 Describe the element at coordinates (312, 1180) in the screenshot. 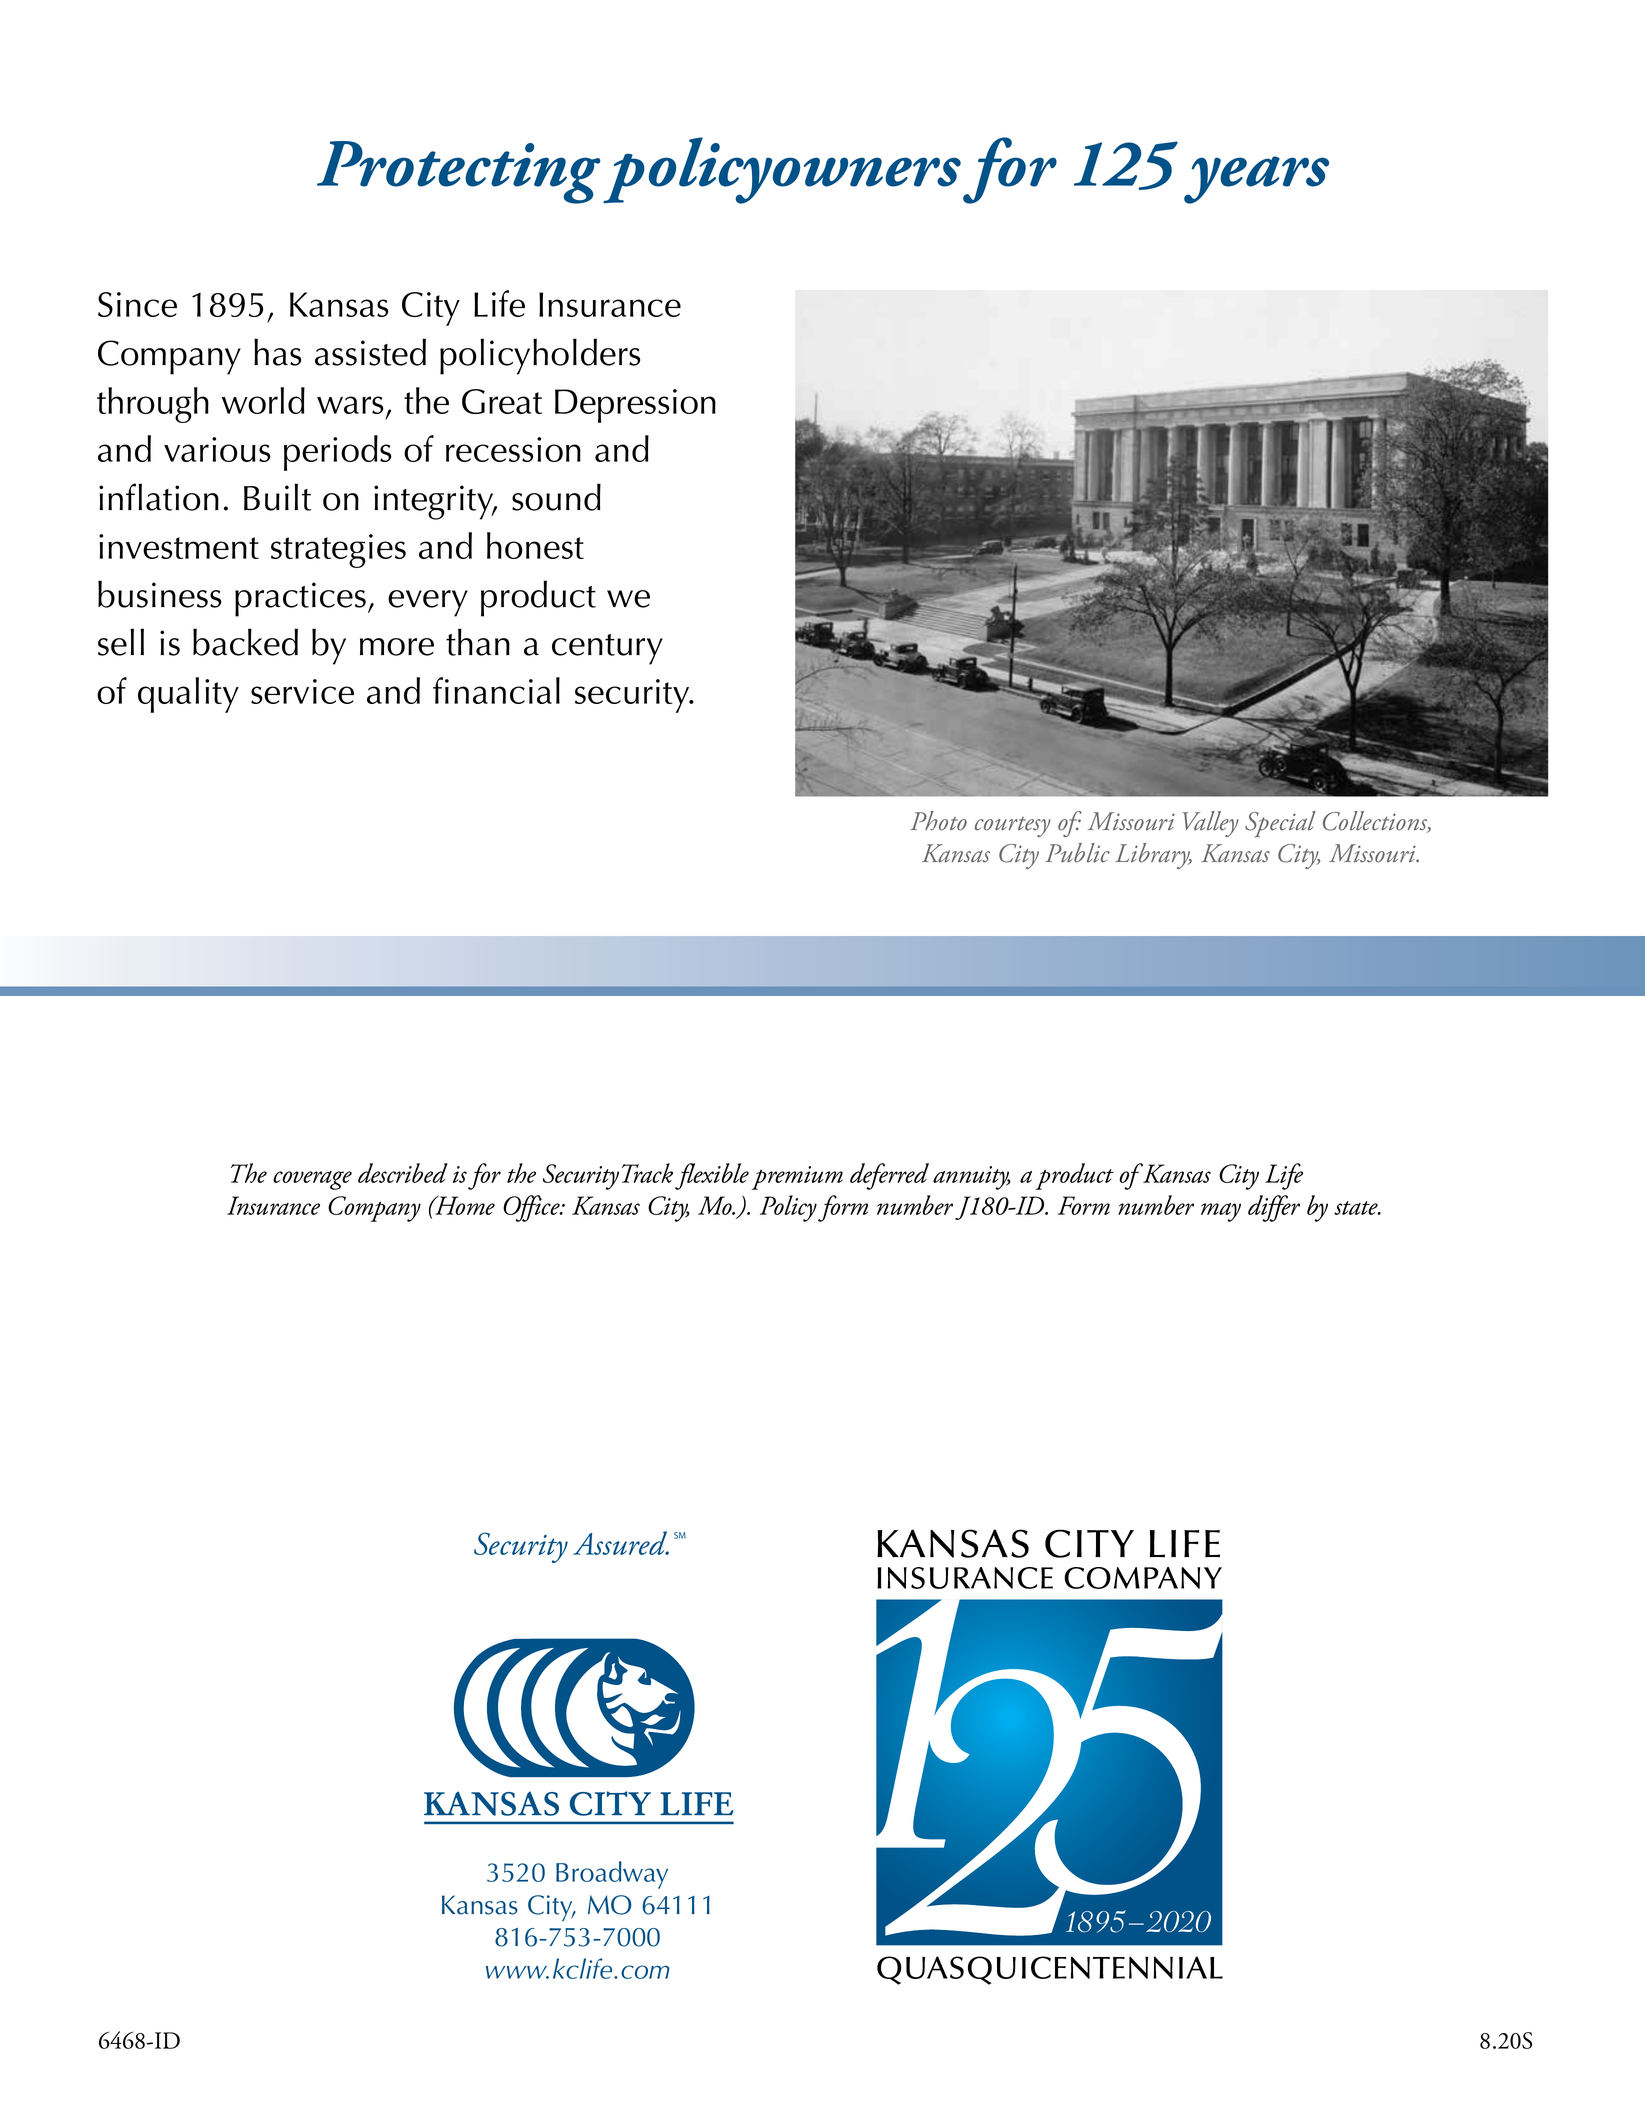

I see `coverage` at that location.
